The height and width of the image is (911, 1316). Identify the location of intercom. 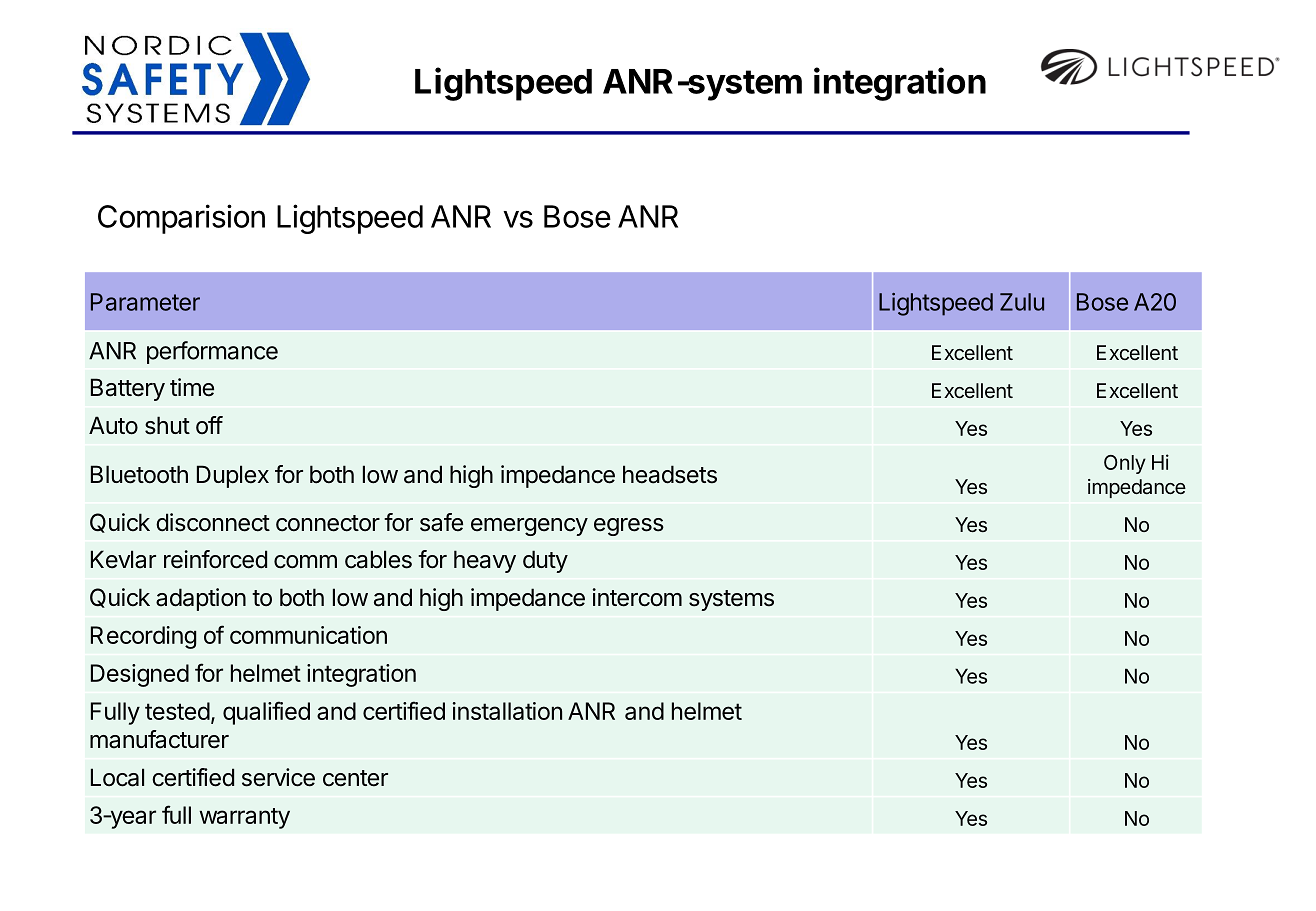
(637, 597).
